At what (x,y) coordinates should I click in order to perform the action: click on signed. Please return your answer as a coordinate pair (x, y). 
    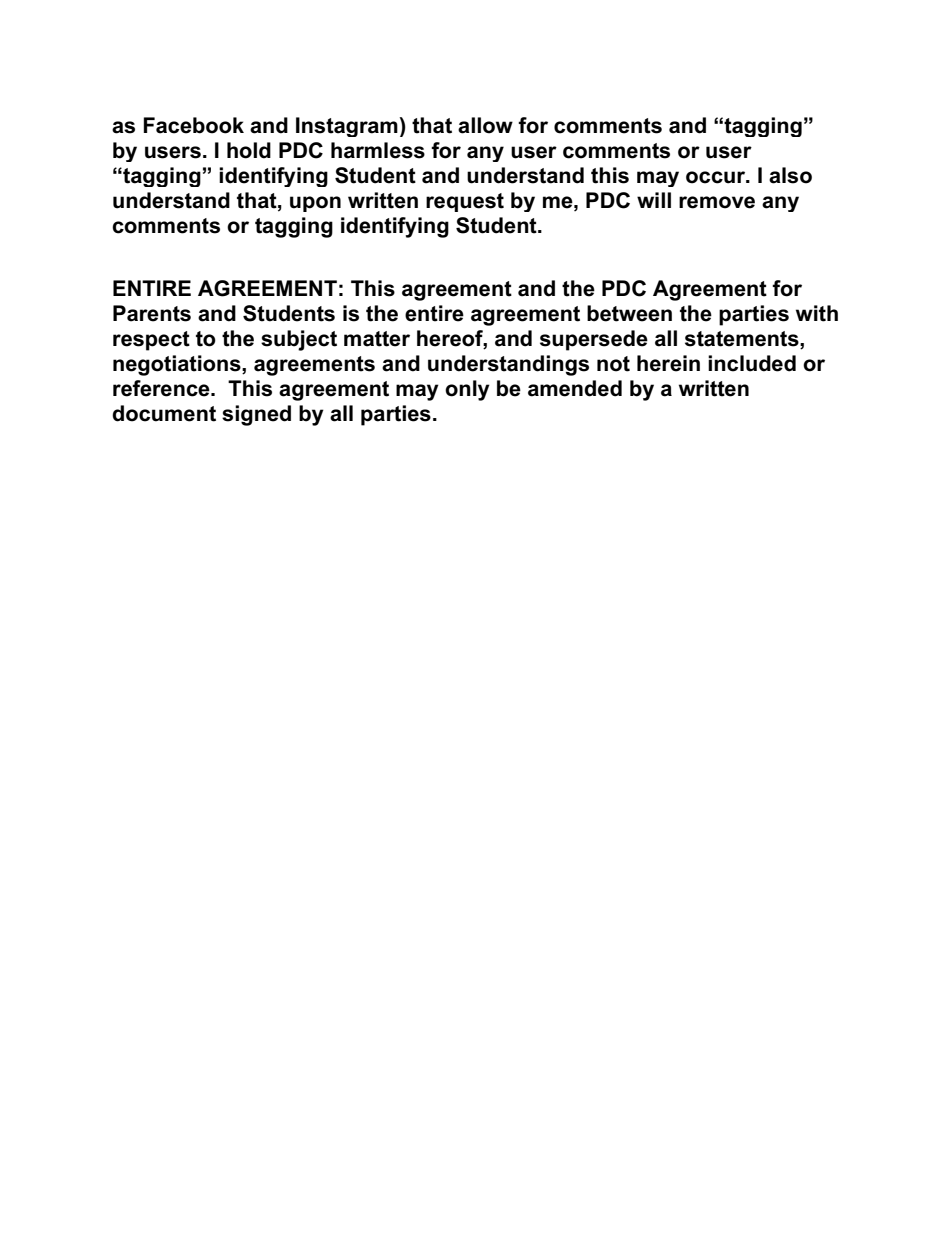
    Looking at the image, I should click on (256, 415).
